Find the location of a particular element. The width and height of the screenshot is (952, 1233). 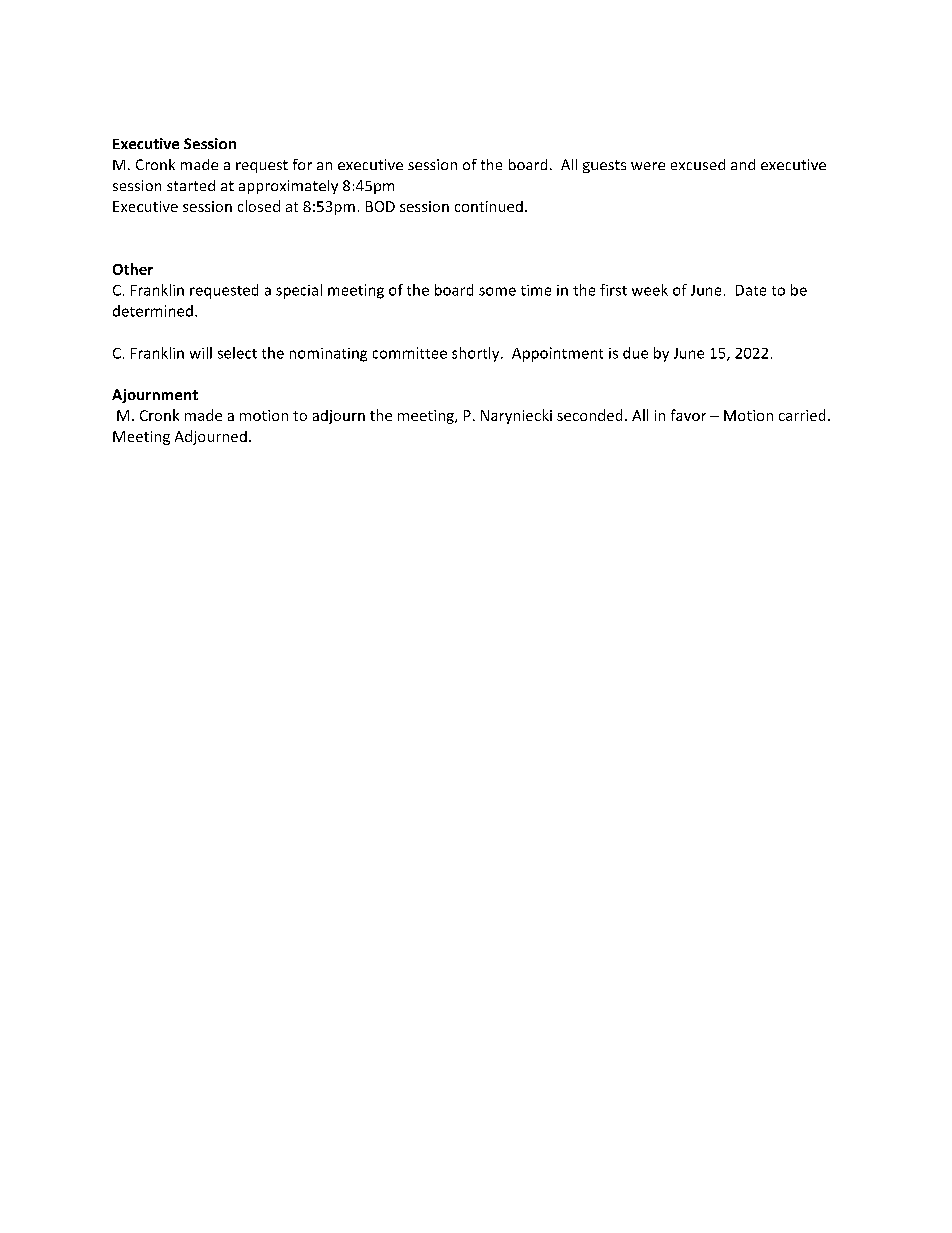

select is located at coordinates (237, 353).
